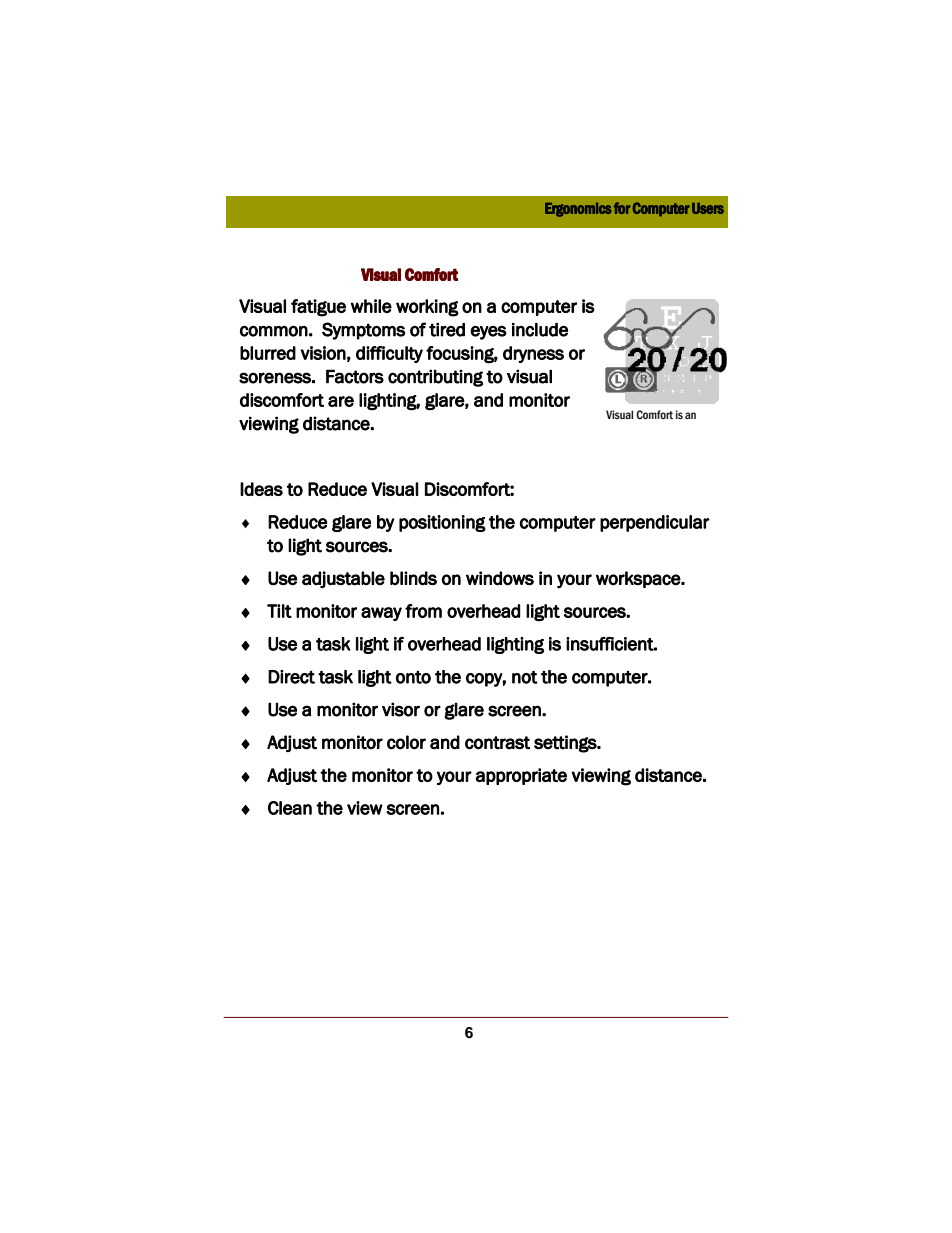  I want to click on workspace, so click(639, 579).
